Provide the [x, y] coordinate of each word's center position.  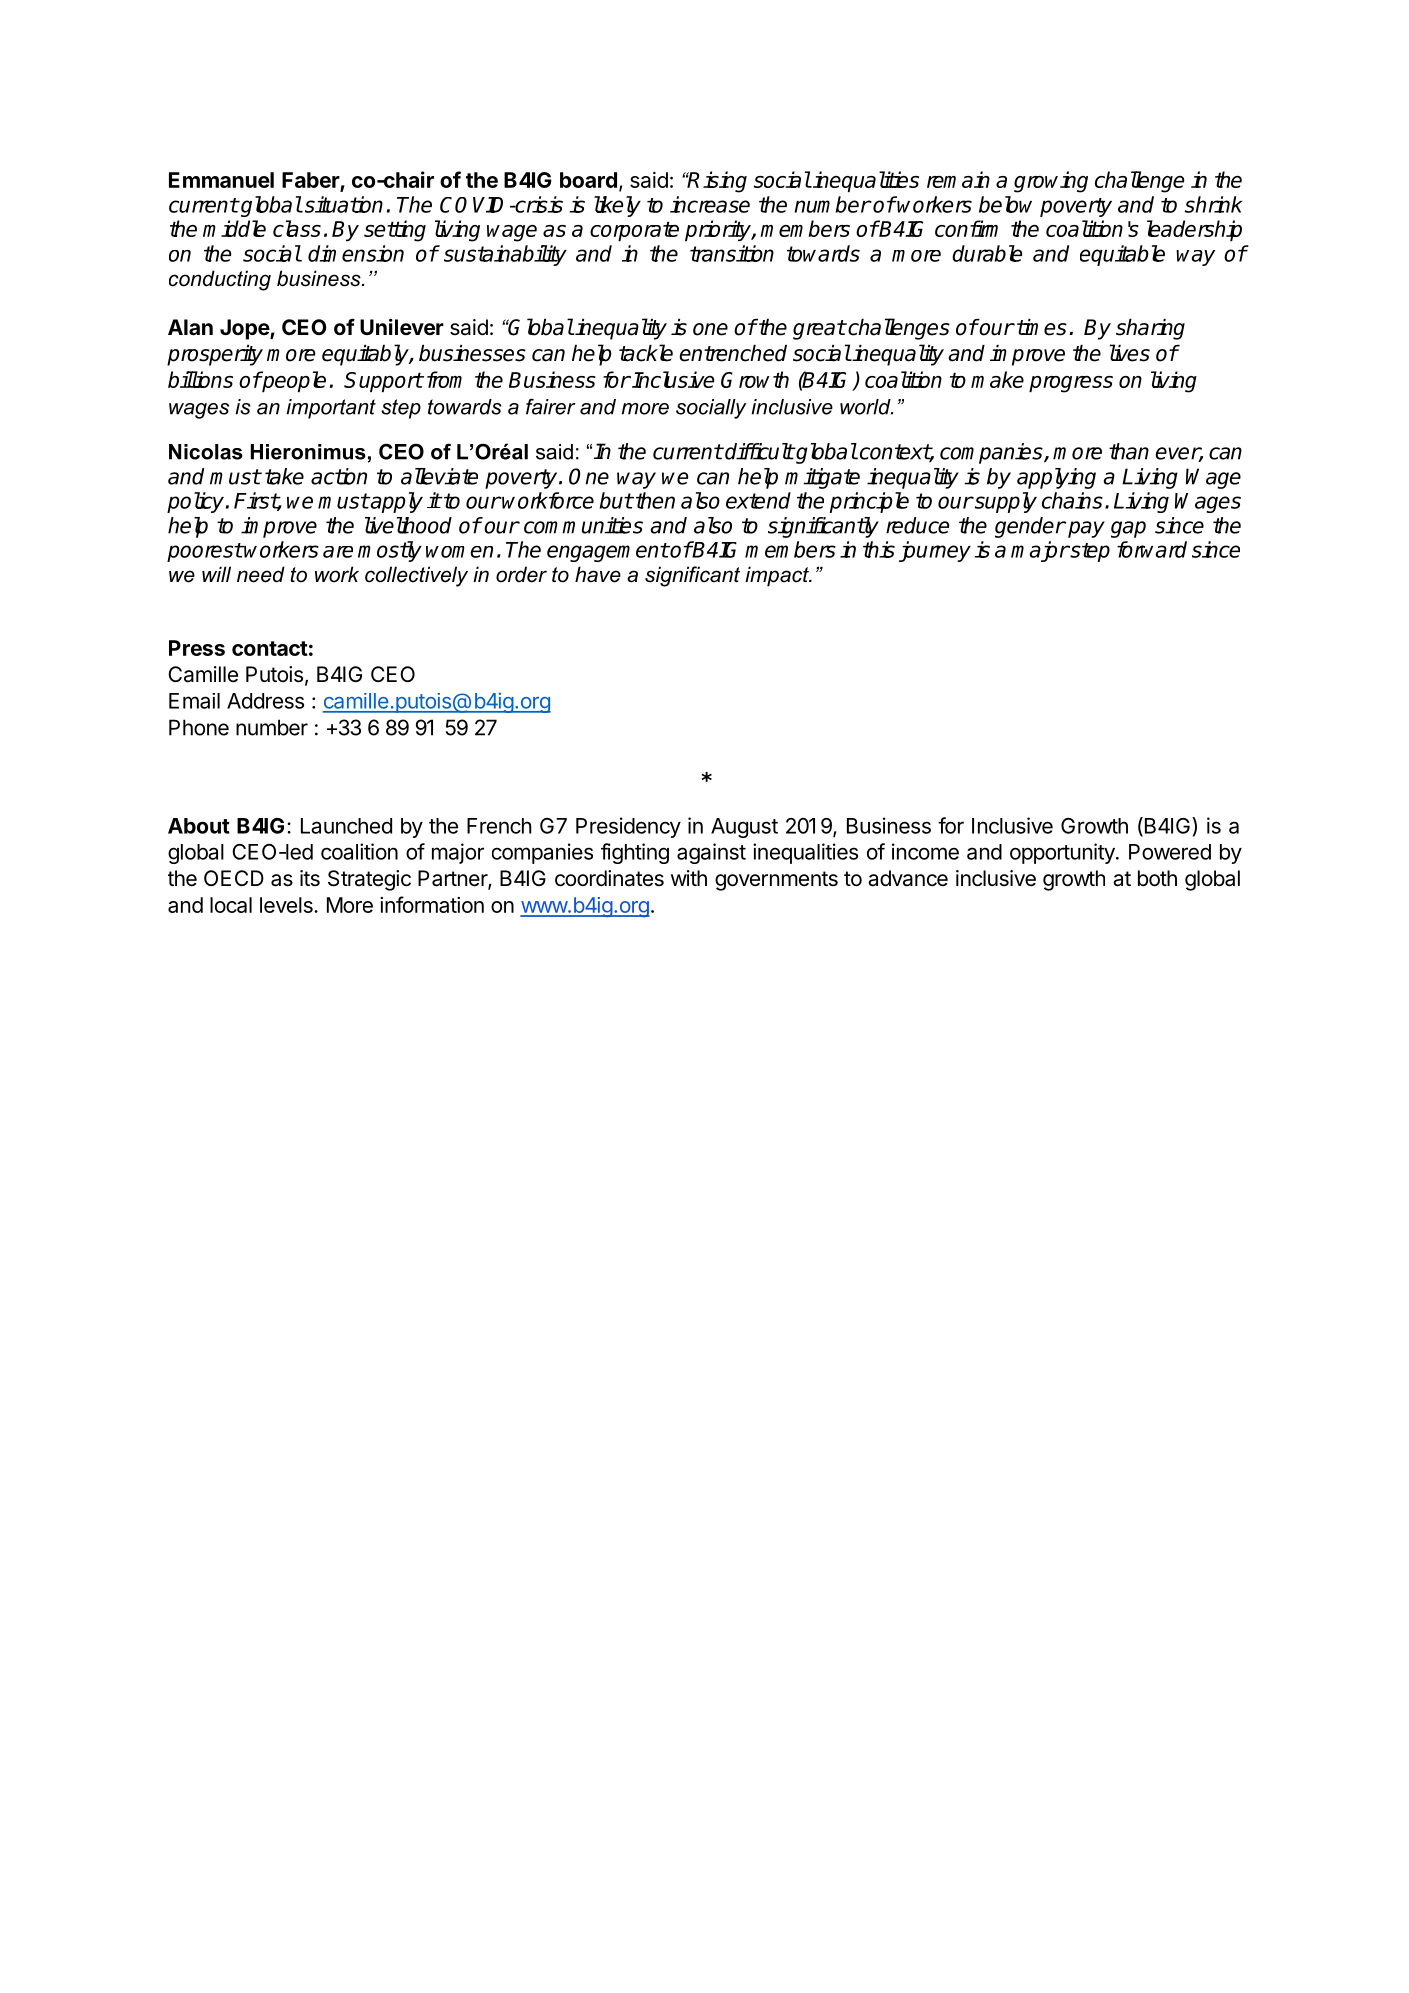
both [1157, 878]
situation [342, 204]
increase [710, 204]
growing [1051, 182]
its [310, 878]
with [689, 878]
